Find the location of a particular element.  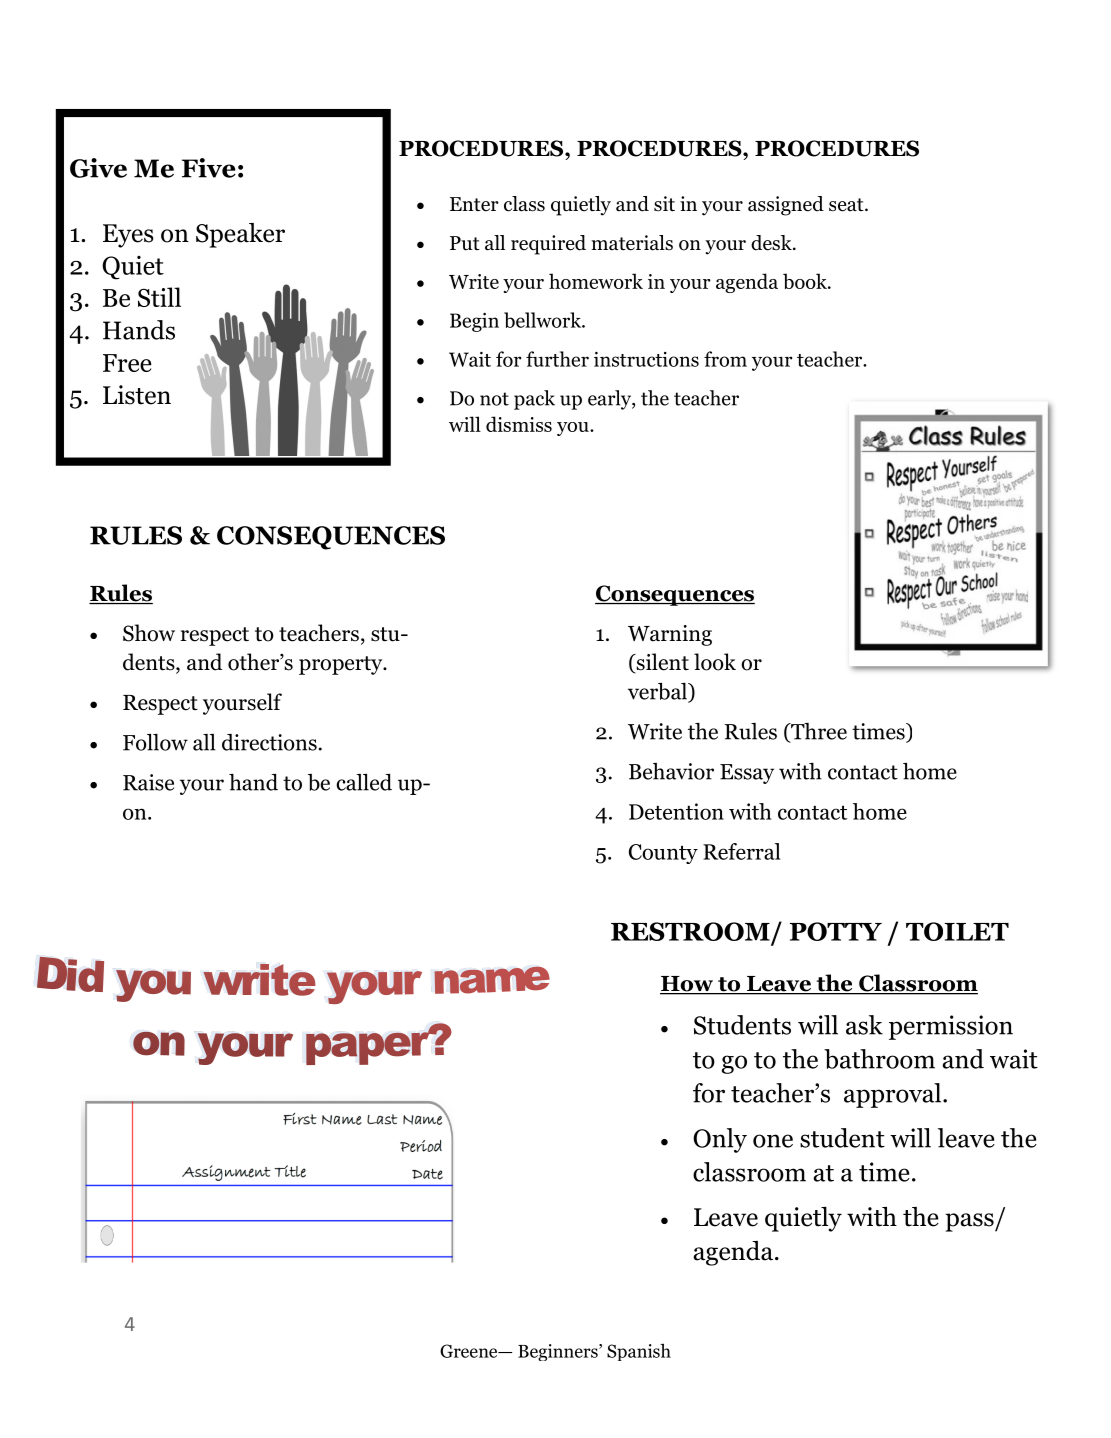

Enter is located at coordinates (474, 204).
